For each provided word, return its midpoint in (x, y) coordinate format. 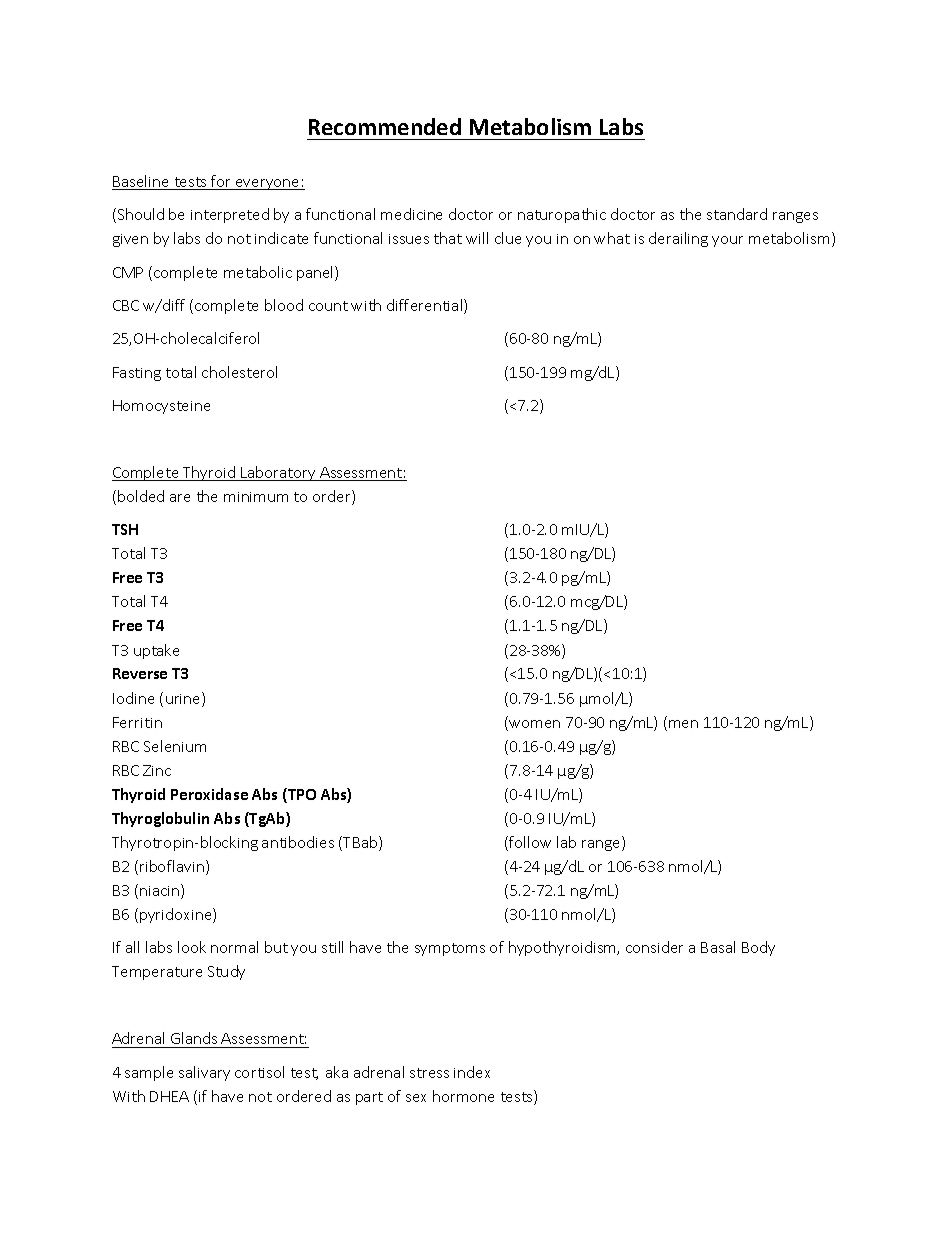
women (533, 725)
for (221, 182)
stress (429, 1073)
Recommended (385, 126)
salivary (204, 1073)
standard (737, 214)
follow (529, 843)
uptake (156, 651)
